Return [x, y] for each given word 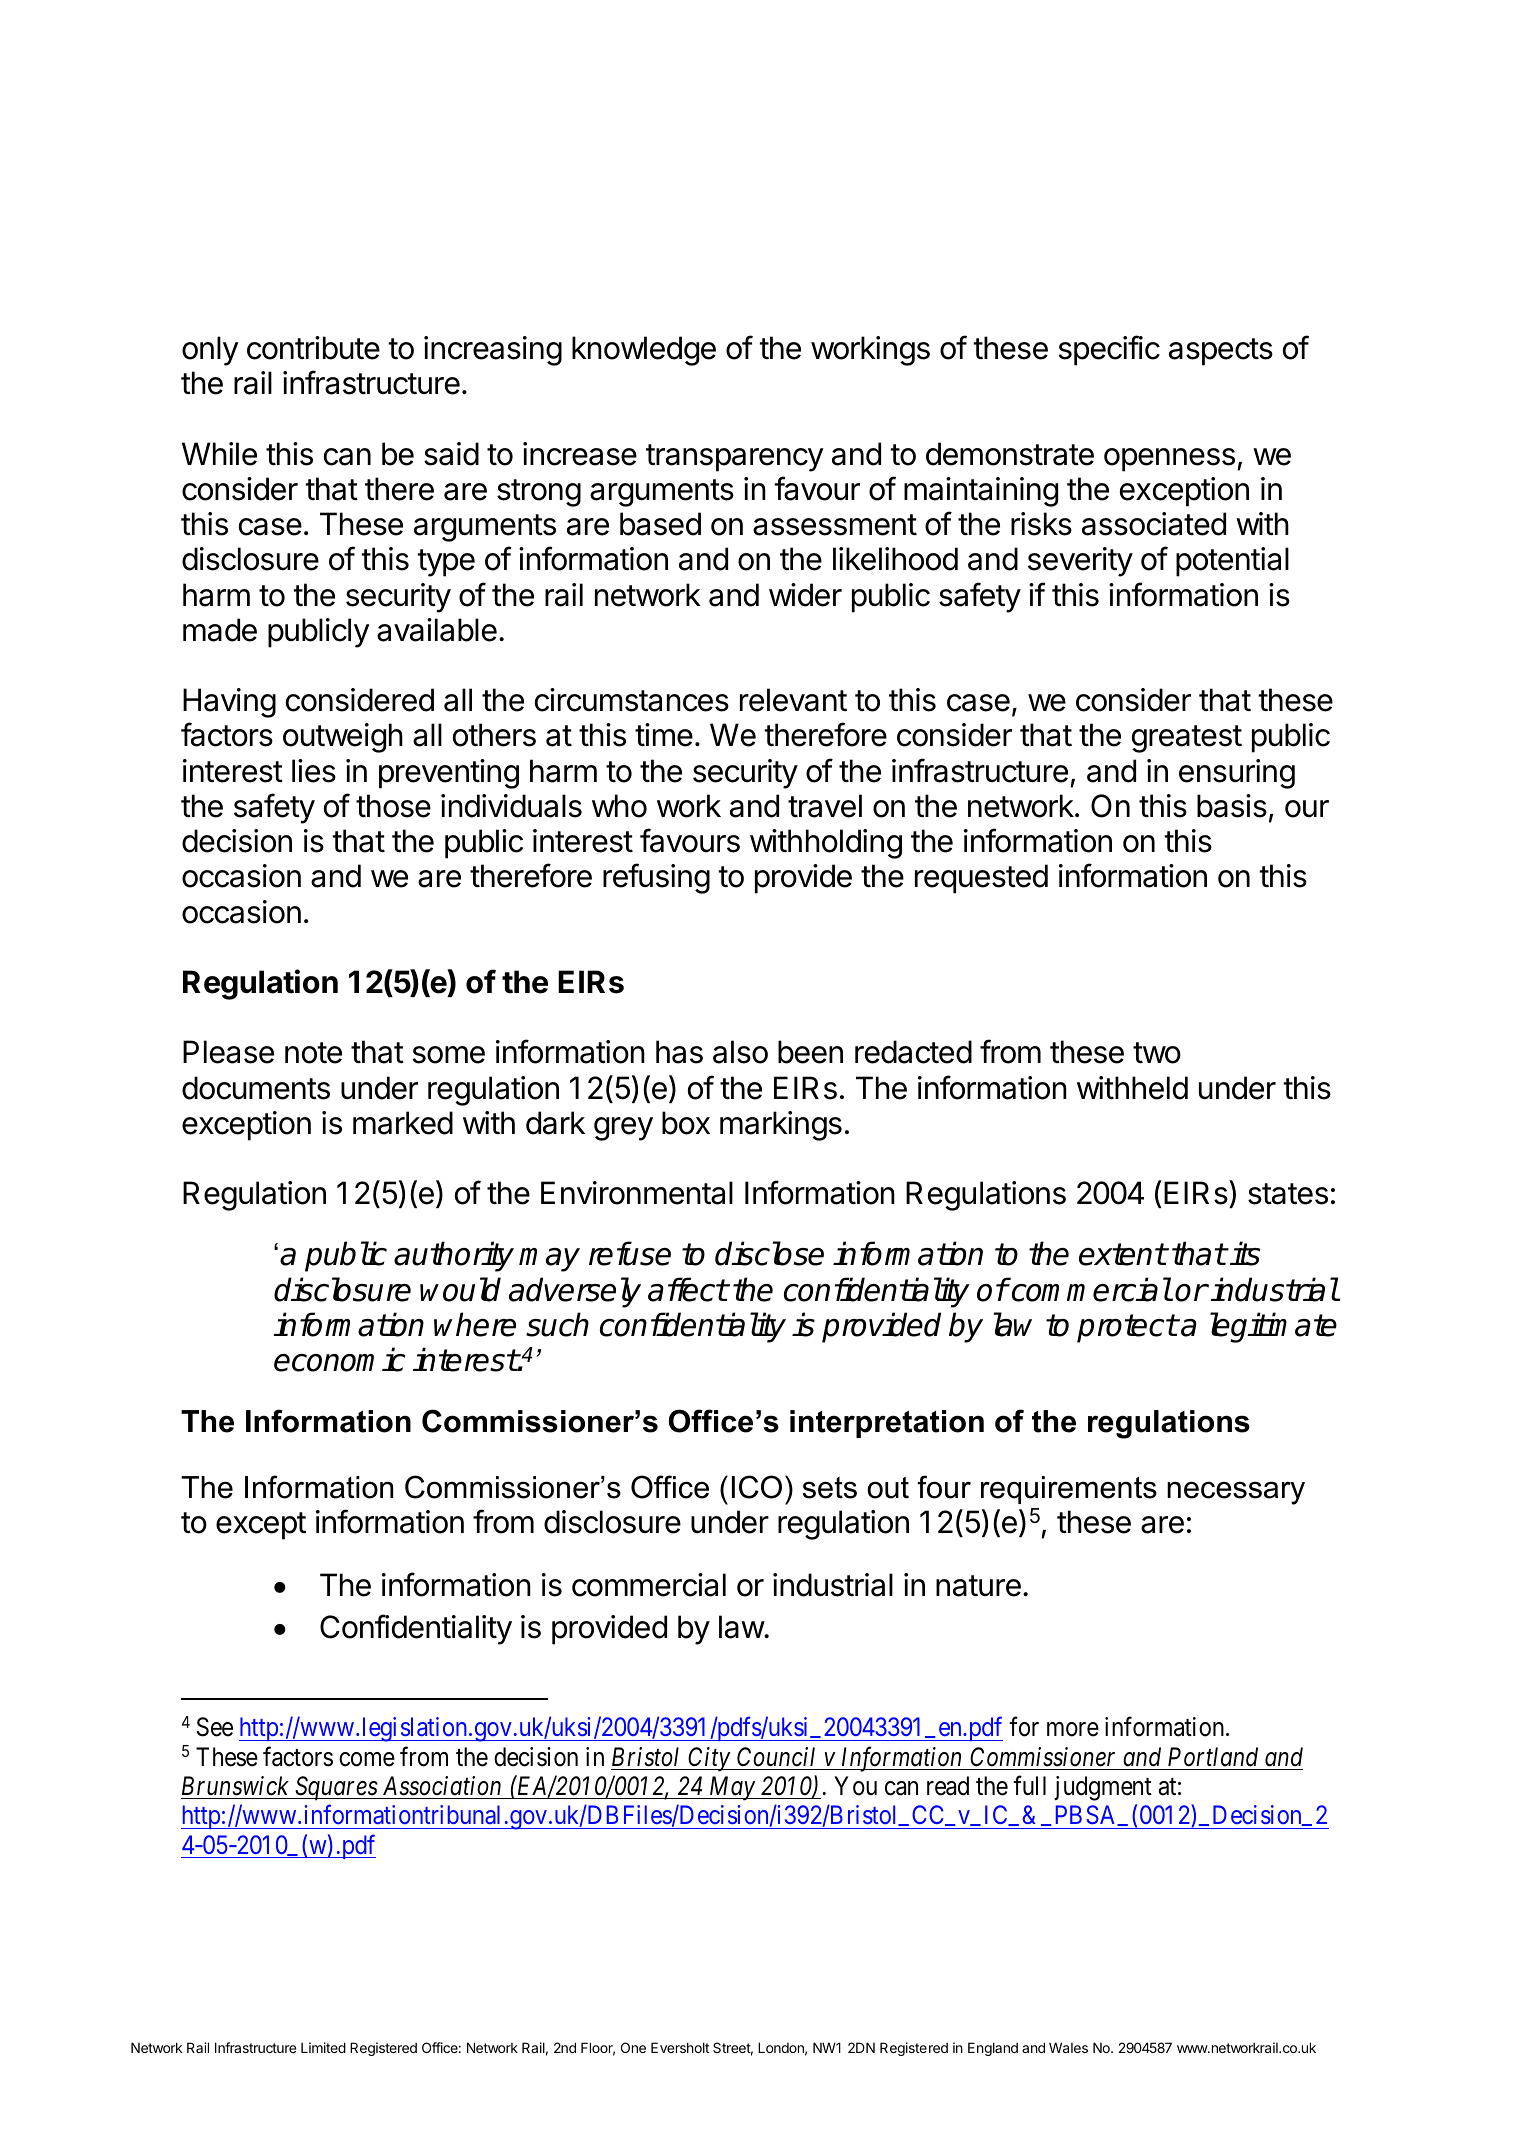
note [313, 1053]
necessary [1236, 1493]
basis [1232, 806]
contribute [313, 348]
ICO [757, 1487]
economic [339, 1359]
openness [1169, 460]
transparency [735, 458]
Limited [323, 2047]
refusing [656, 878]
